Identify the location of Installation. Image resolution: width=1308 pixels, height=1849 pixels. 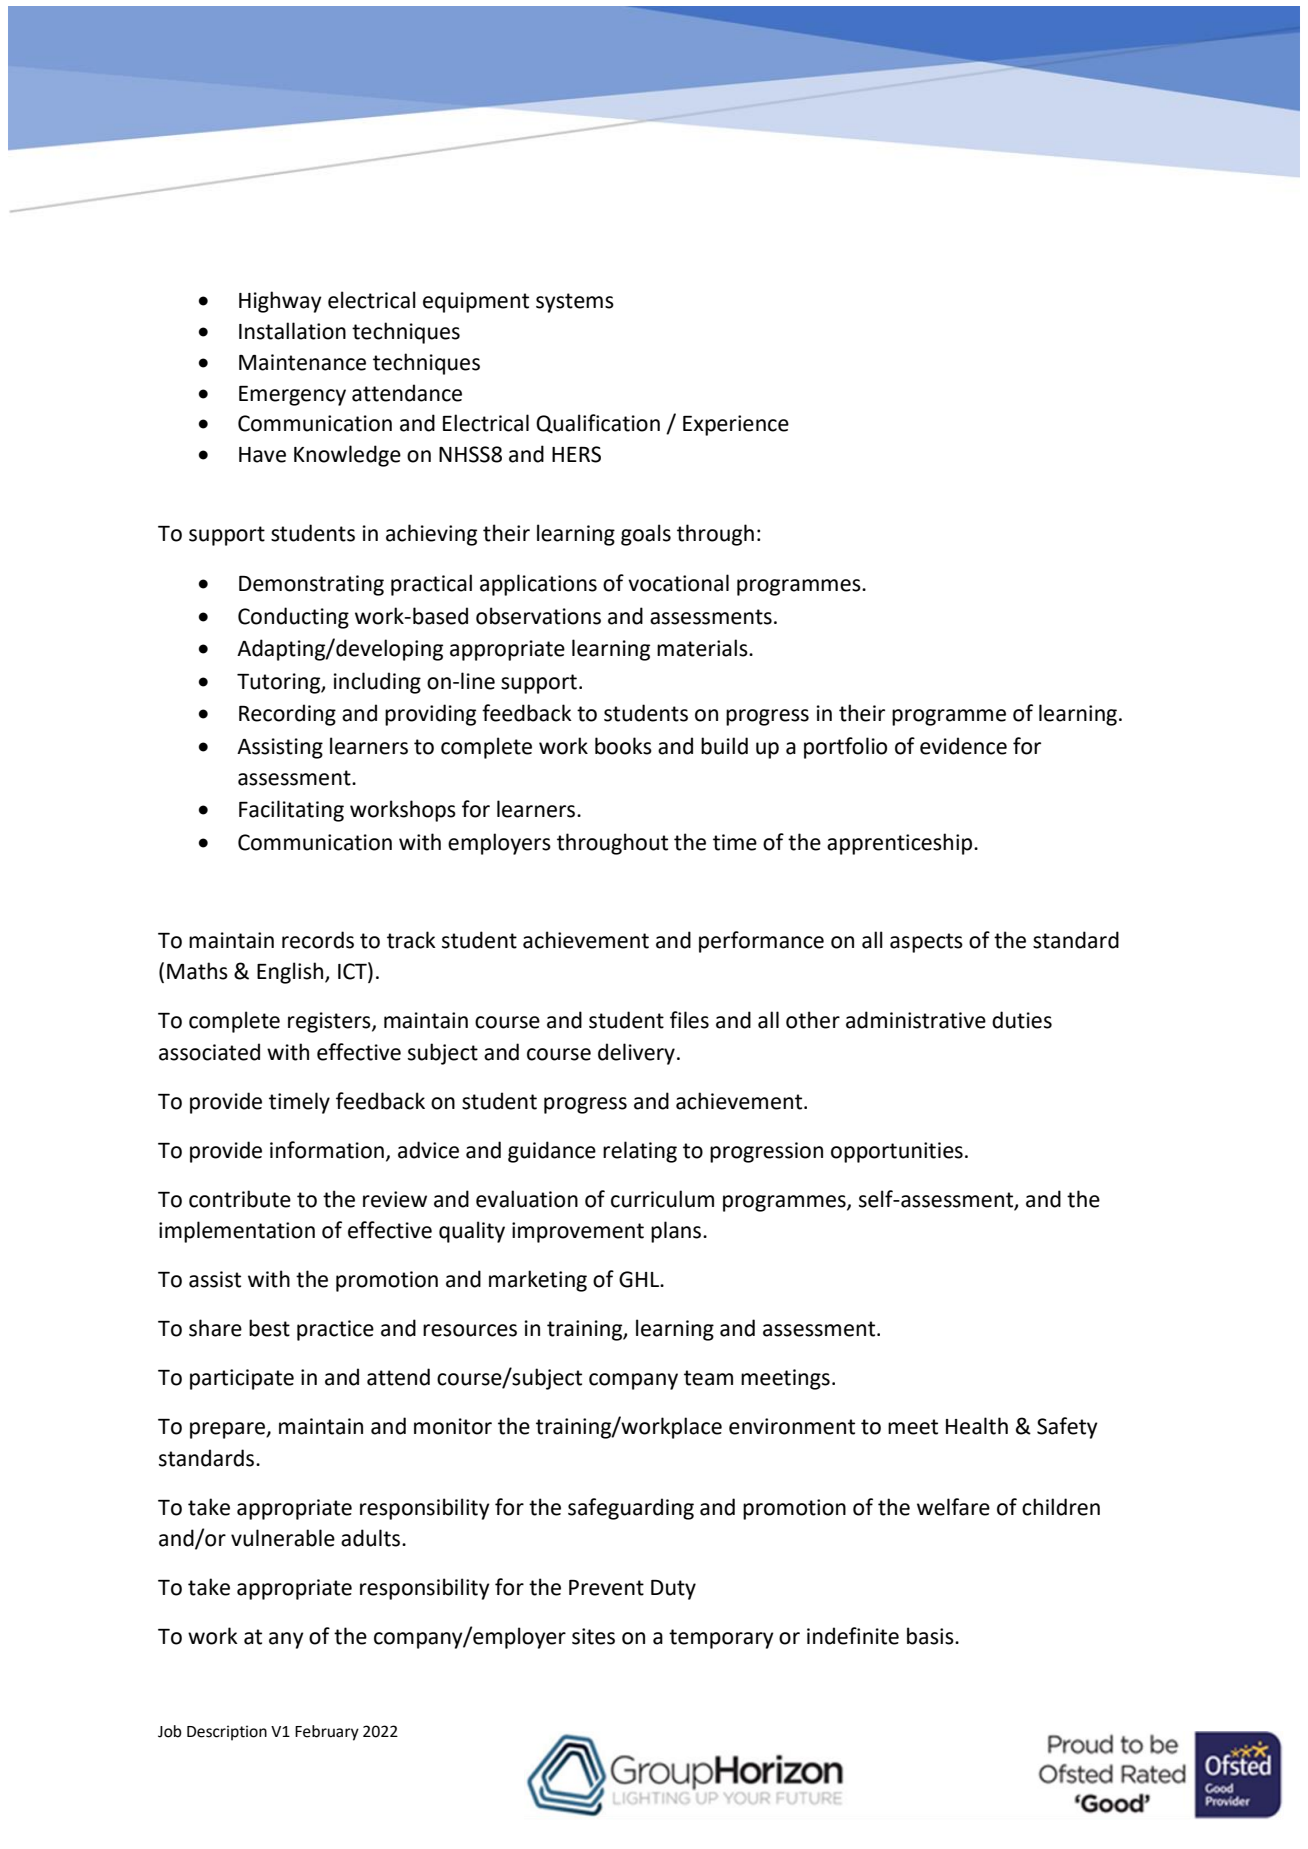
(292, 331).
